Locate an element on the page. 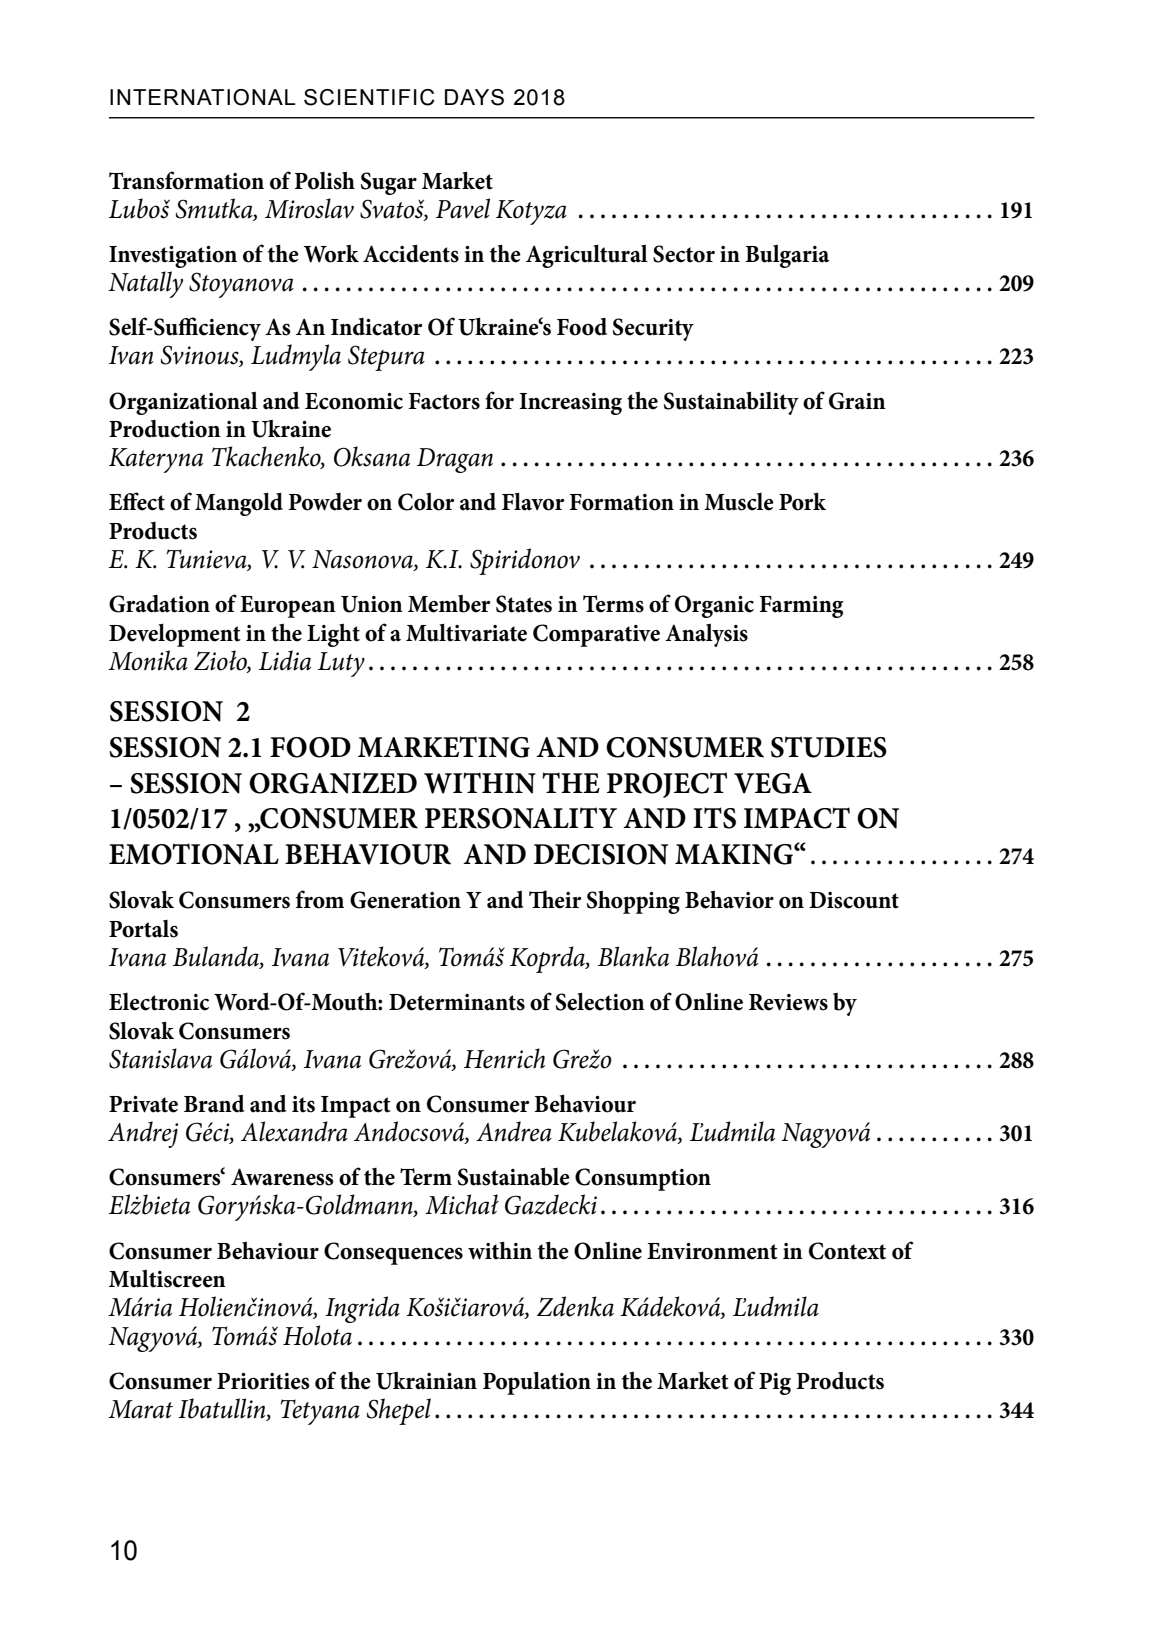  PERSONALITY is located at coordinates (521, 818).
